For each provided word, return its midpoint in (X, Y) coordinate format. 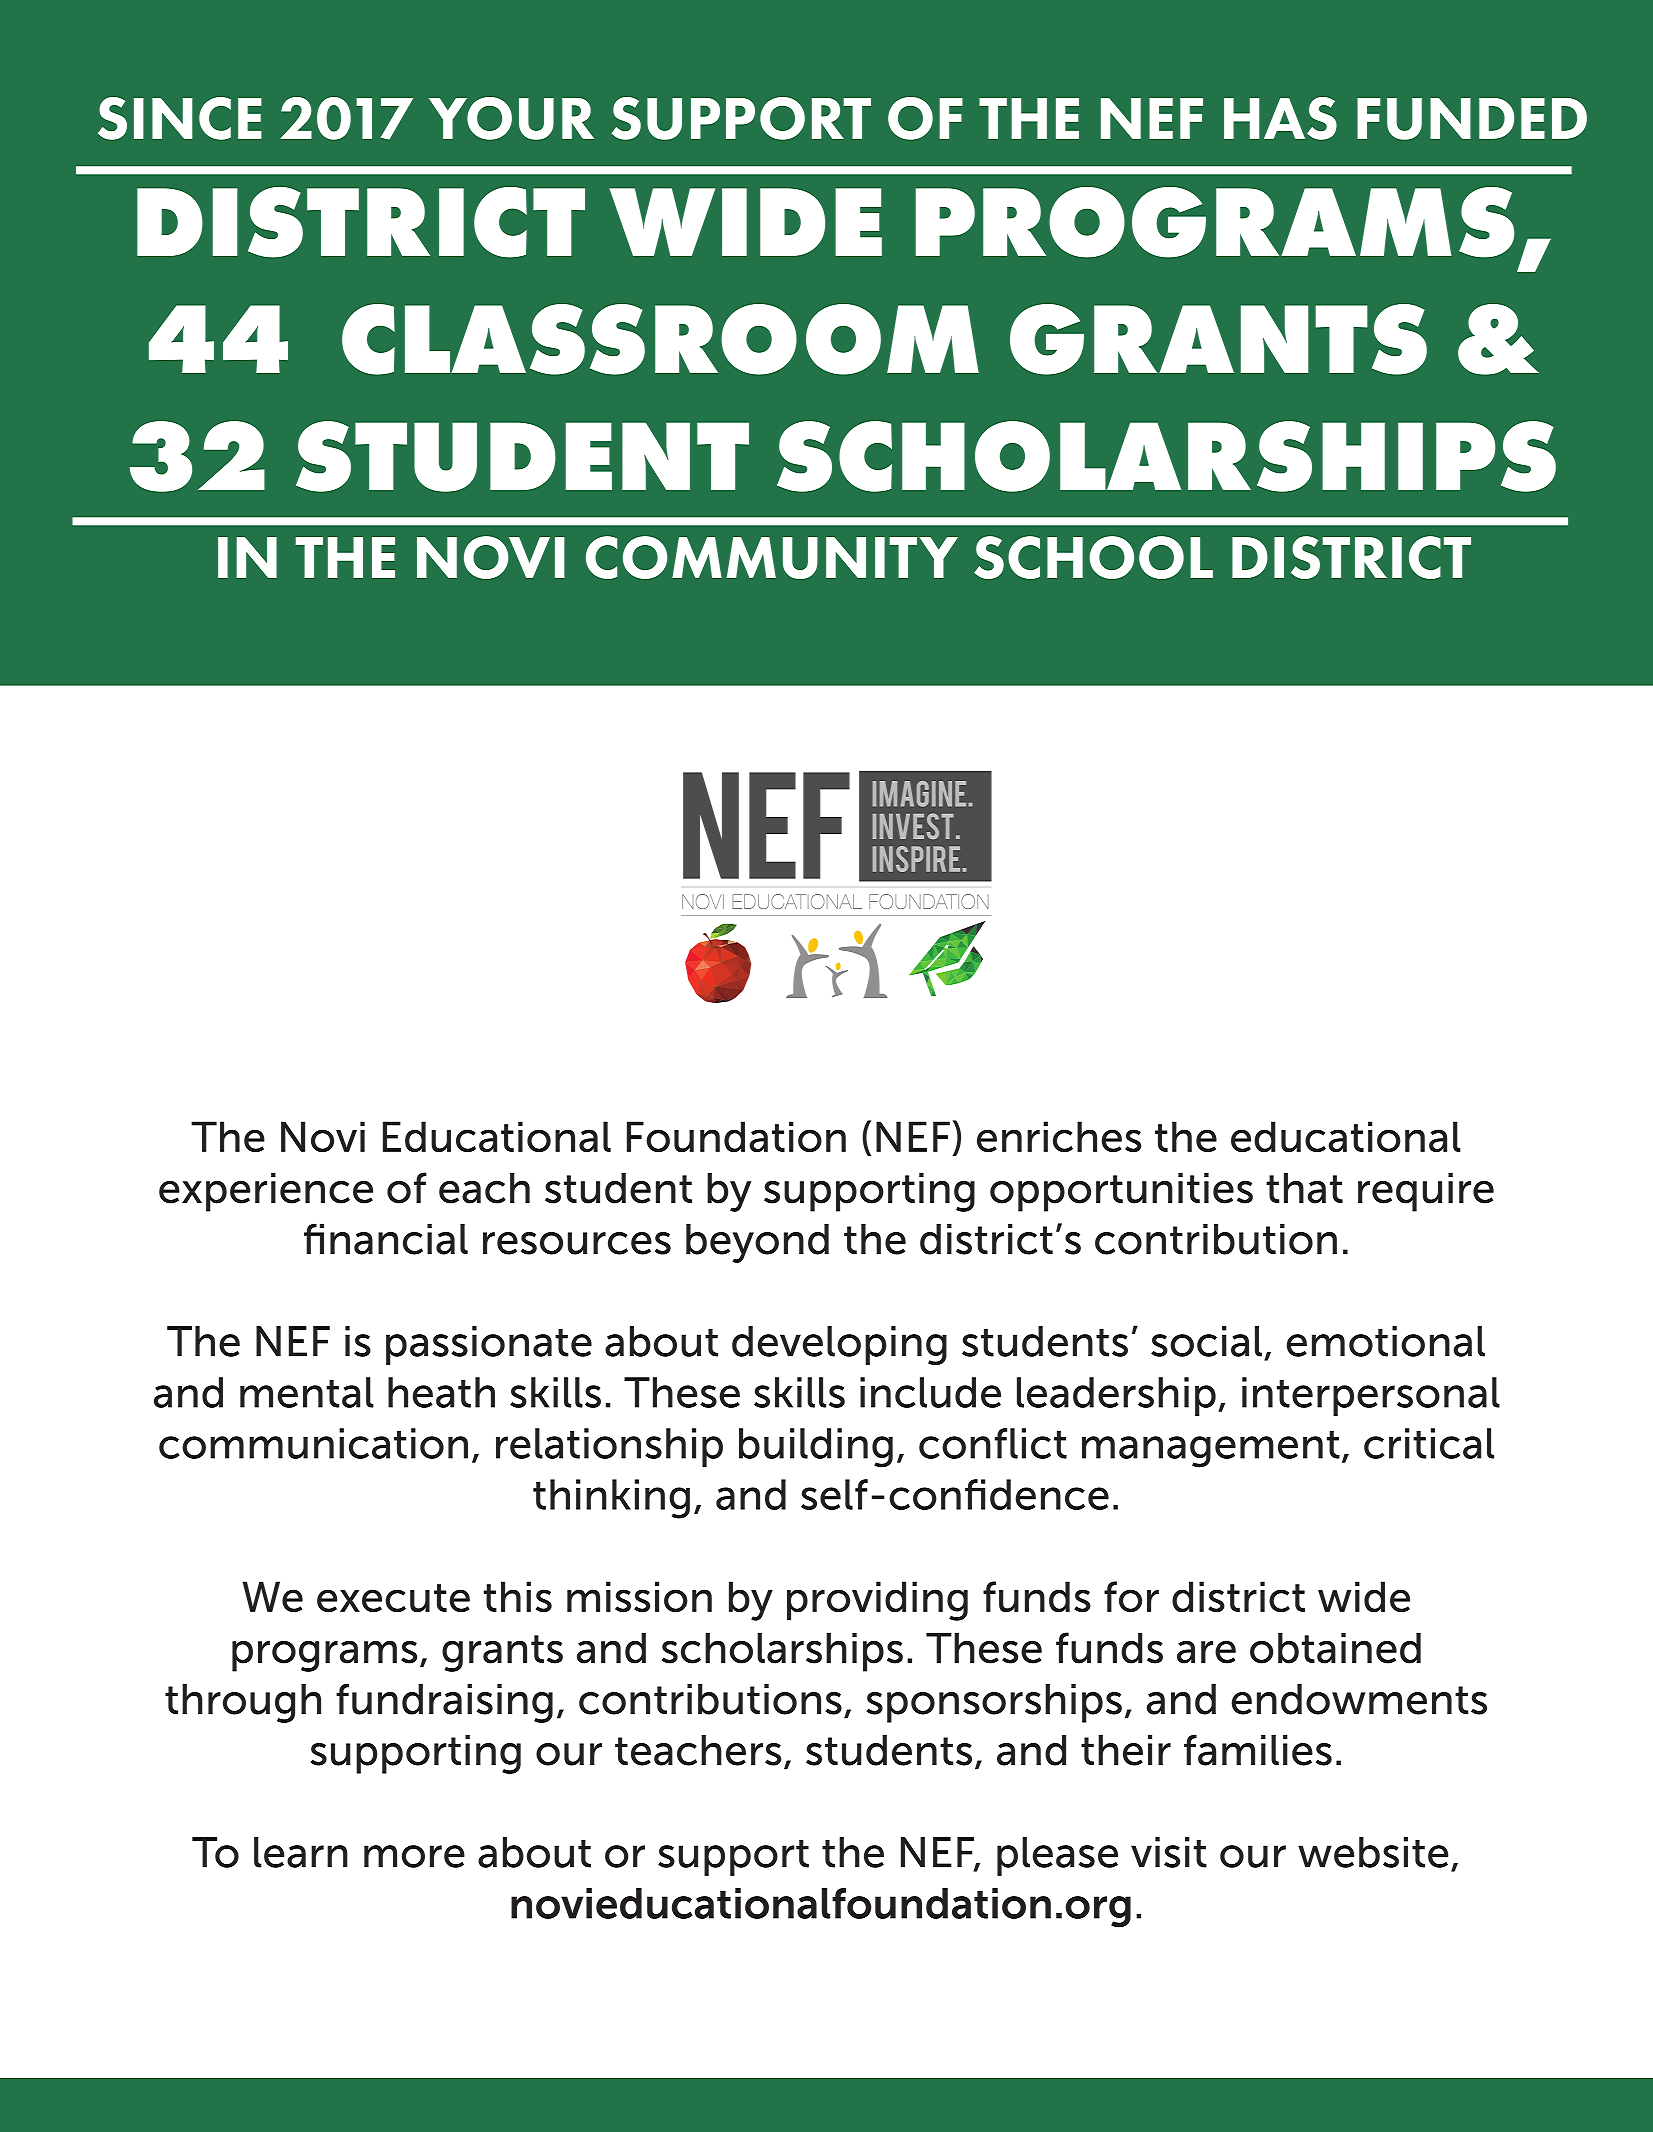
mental (307, 1392)
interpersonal (1371, 1396)
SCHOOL (1093, 557)
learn (301, 1852)
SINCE (180, 118)
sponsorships (994, 1703)
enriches (1059, 1137)
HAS (1280, 118)
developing (839, 1345)
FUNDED (1472, 119)
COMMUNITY (772, 557)
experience (266, 1192)
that (1304, 1188)
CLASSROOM (660, 339)
